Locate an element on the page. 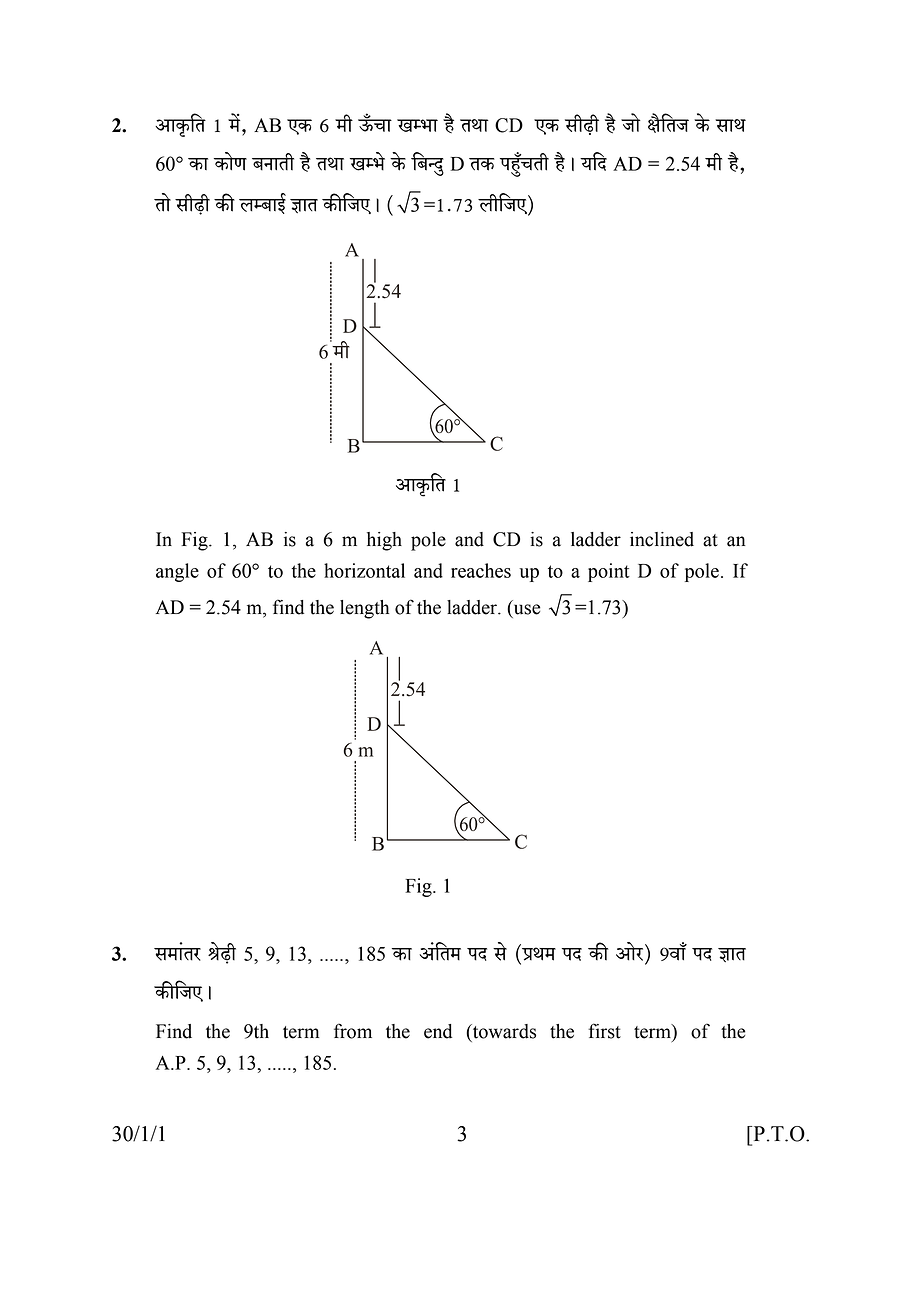 This page has width=924, height=1308. length is located at coordinates (364, 609).
